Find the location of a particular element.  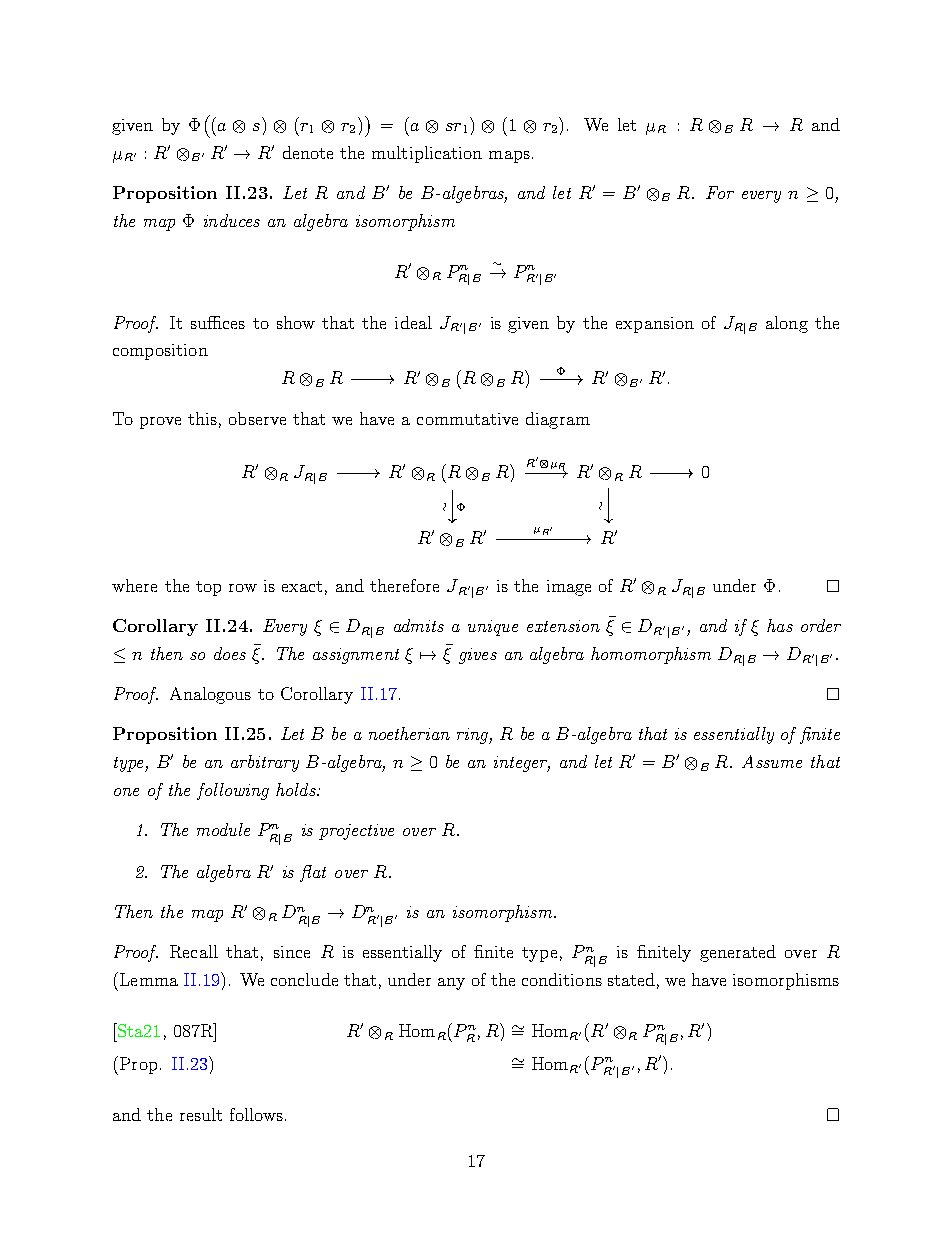

commutative is located at coordinates (467, 419).
